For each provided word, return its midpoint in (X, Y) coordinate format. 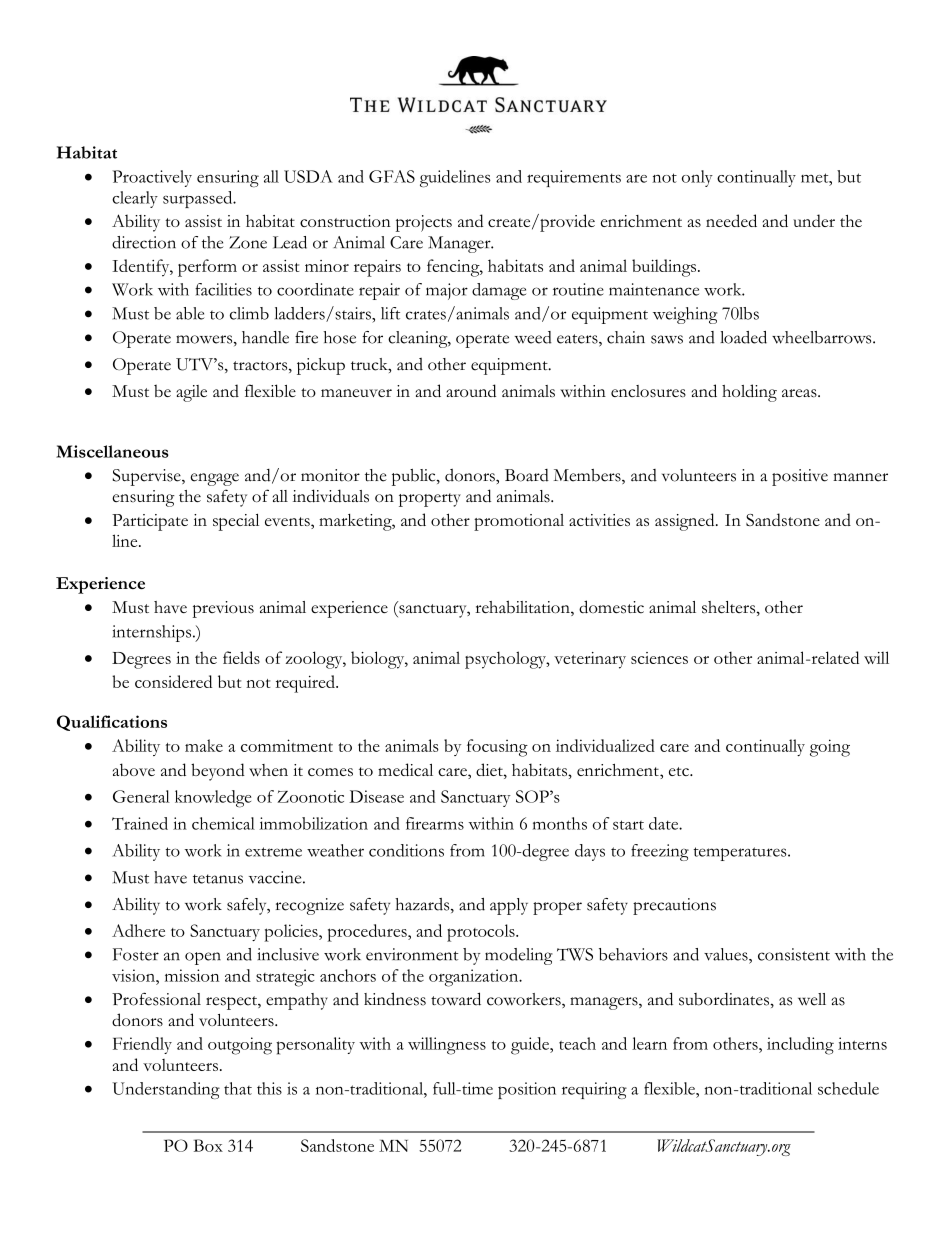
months (560, 823)
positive (800, 477)
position (527, 1090)
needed (731, 220)
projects (424, 223)
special (236, 522)
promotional (519, 522)
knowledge (213, 799)
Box (208, 1145)
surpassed (199, 199)
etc (680, 771)
